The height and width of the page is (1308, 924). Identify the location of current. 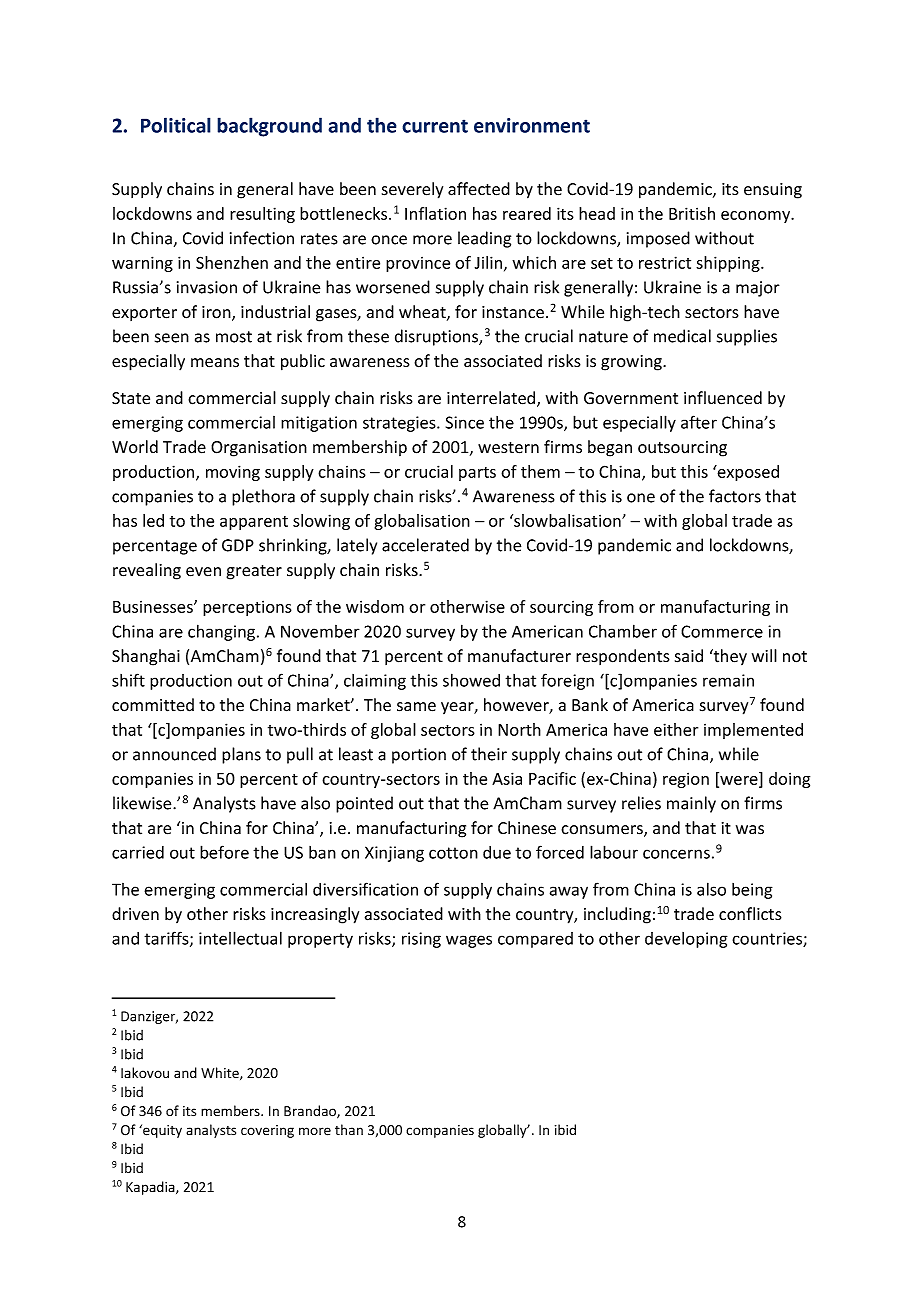
(435, 126).
